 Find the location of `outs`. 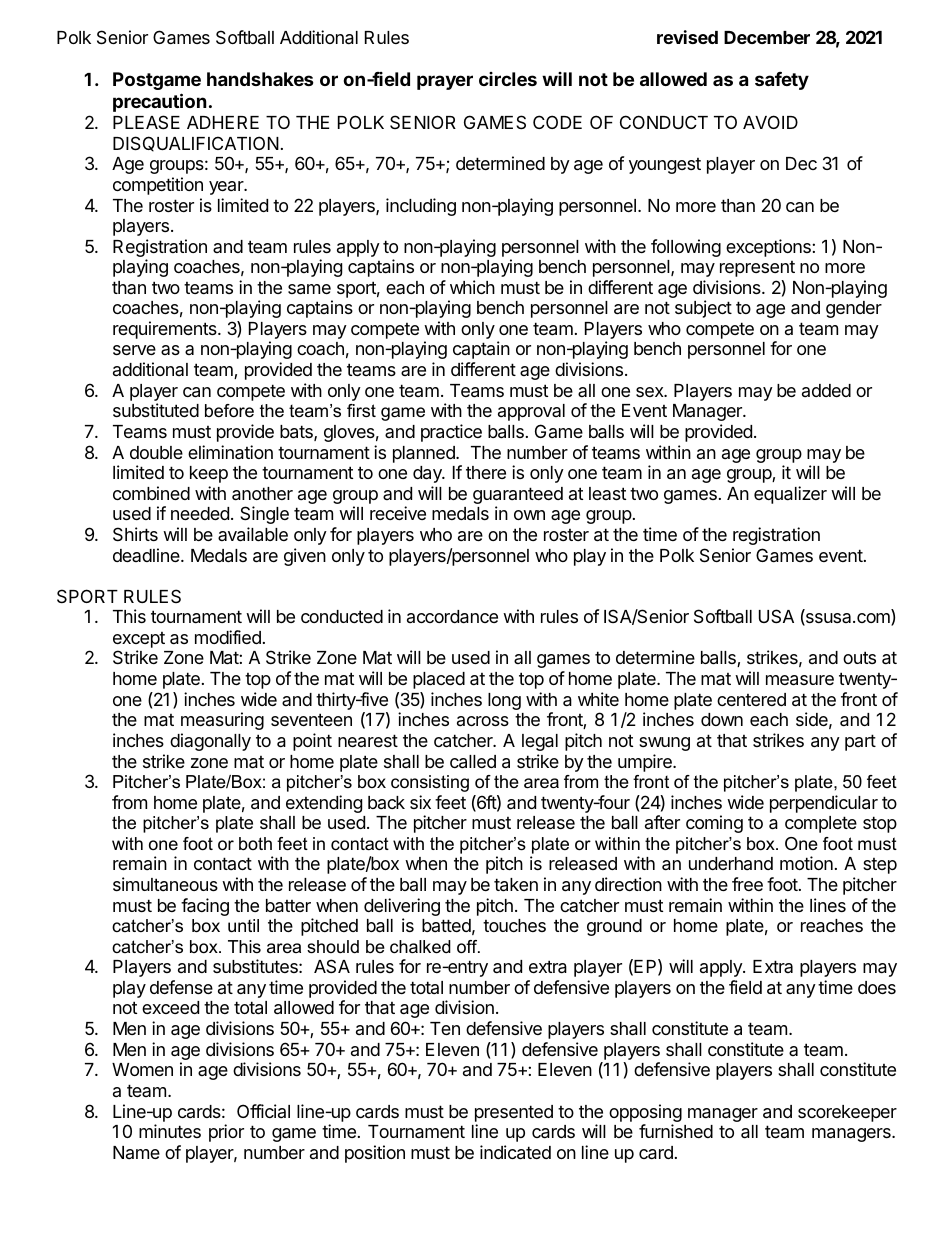

outs is located at coordinates (859, 657).
